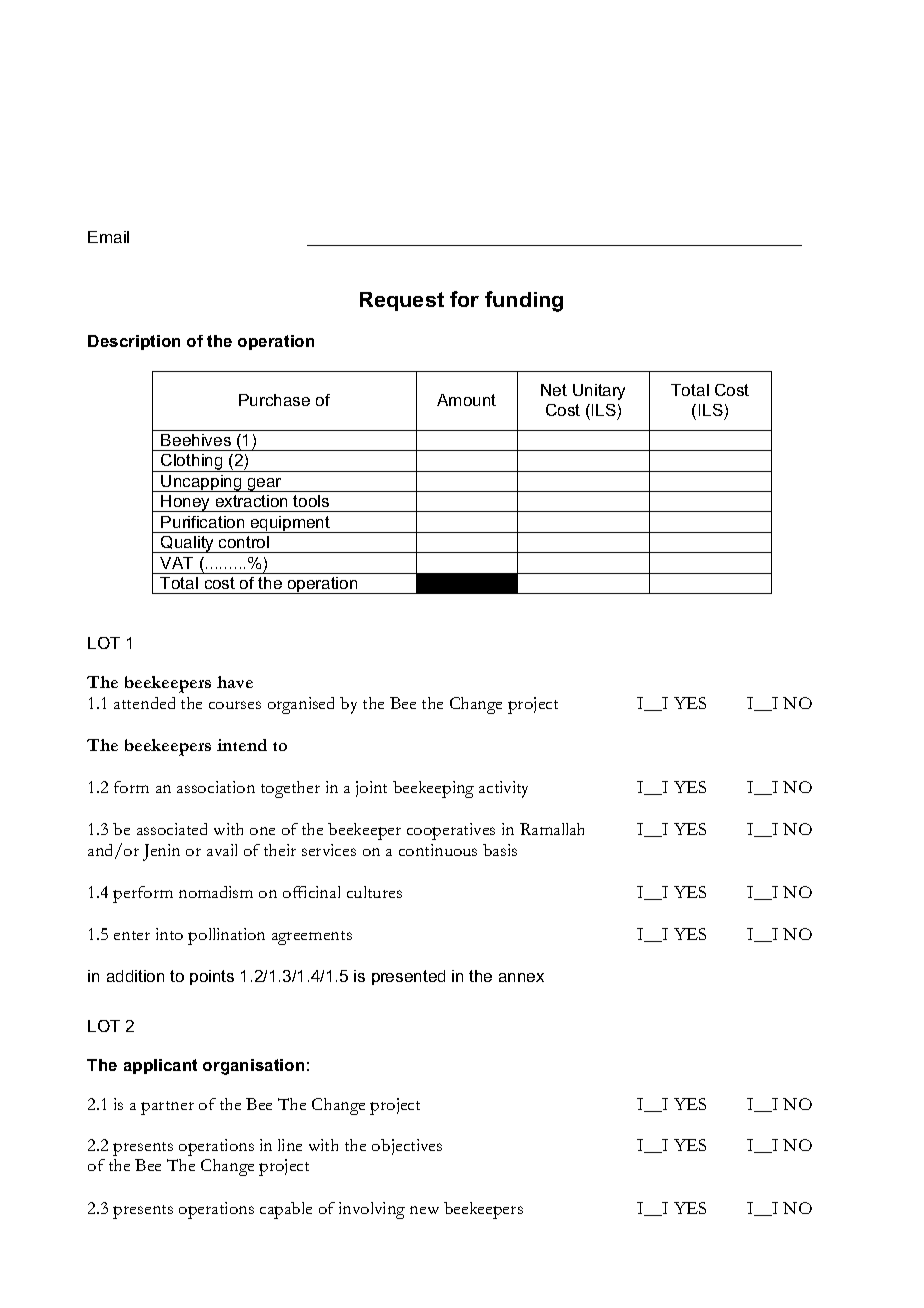 The width and height of the document is (924, 1308). I want to click on Email, so click(108, 237).
